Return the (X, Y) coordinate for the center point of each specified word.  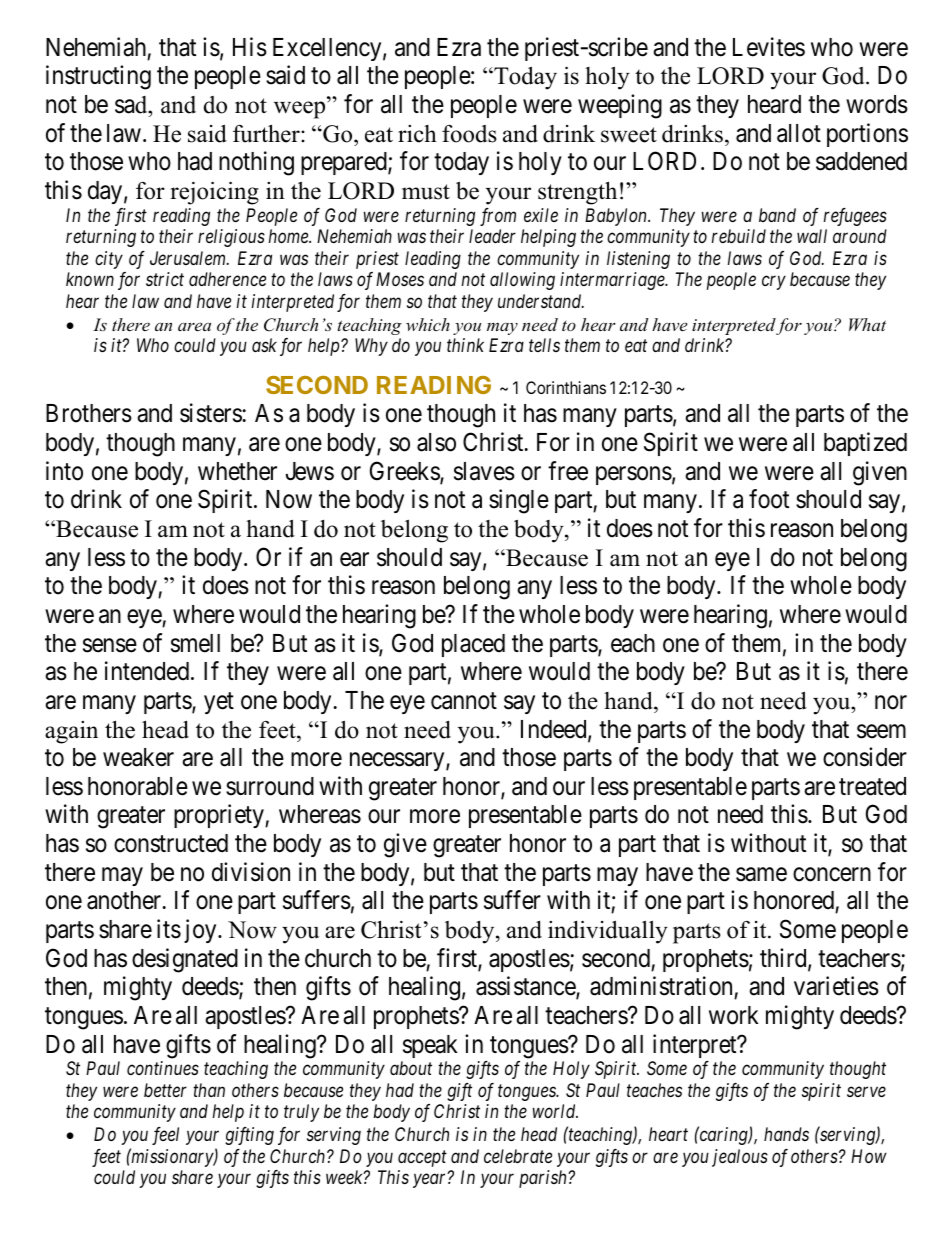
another (125, 900)
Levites (769, 47)
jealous (740, 1158)
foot (769, 499)
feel (165, 1136)
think (465, 345)
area (194, 326)
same (761, 874)
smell (195, 643)
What (867, 324)
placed (473, 645)
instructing (98, 77)
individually (608, 932)
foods (469, 134)
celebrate (518, 1156)
